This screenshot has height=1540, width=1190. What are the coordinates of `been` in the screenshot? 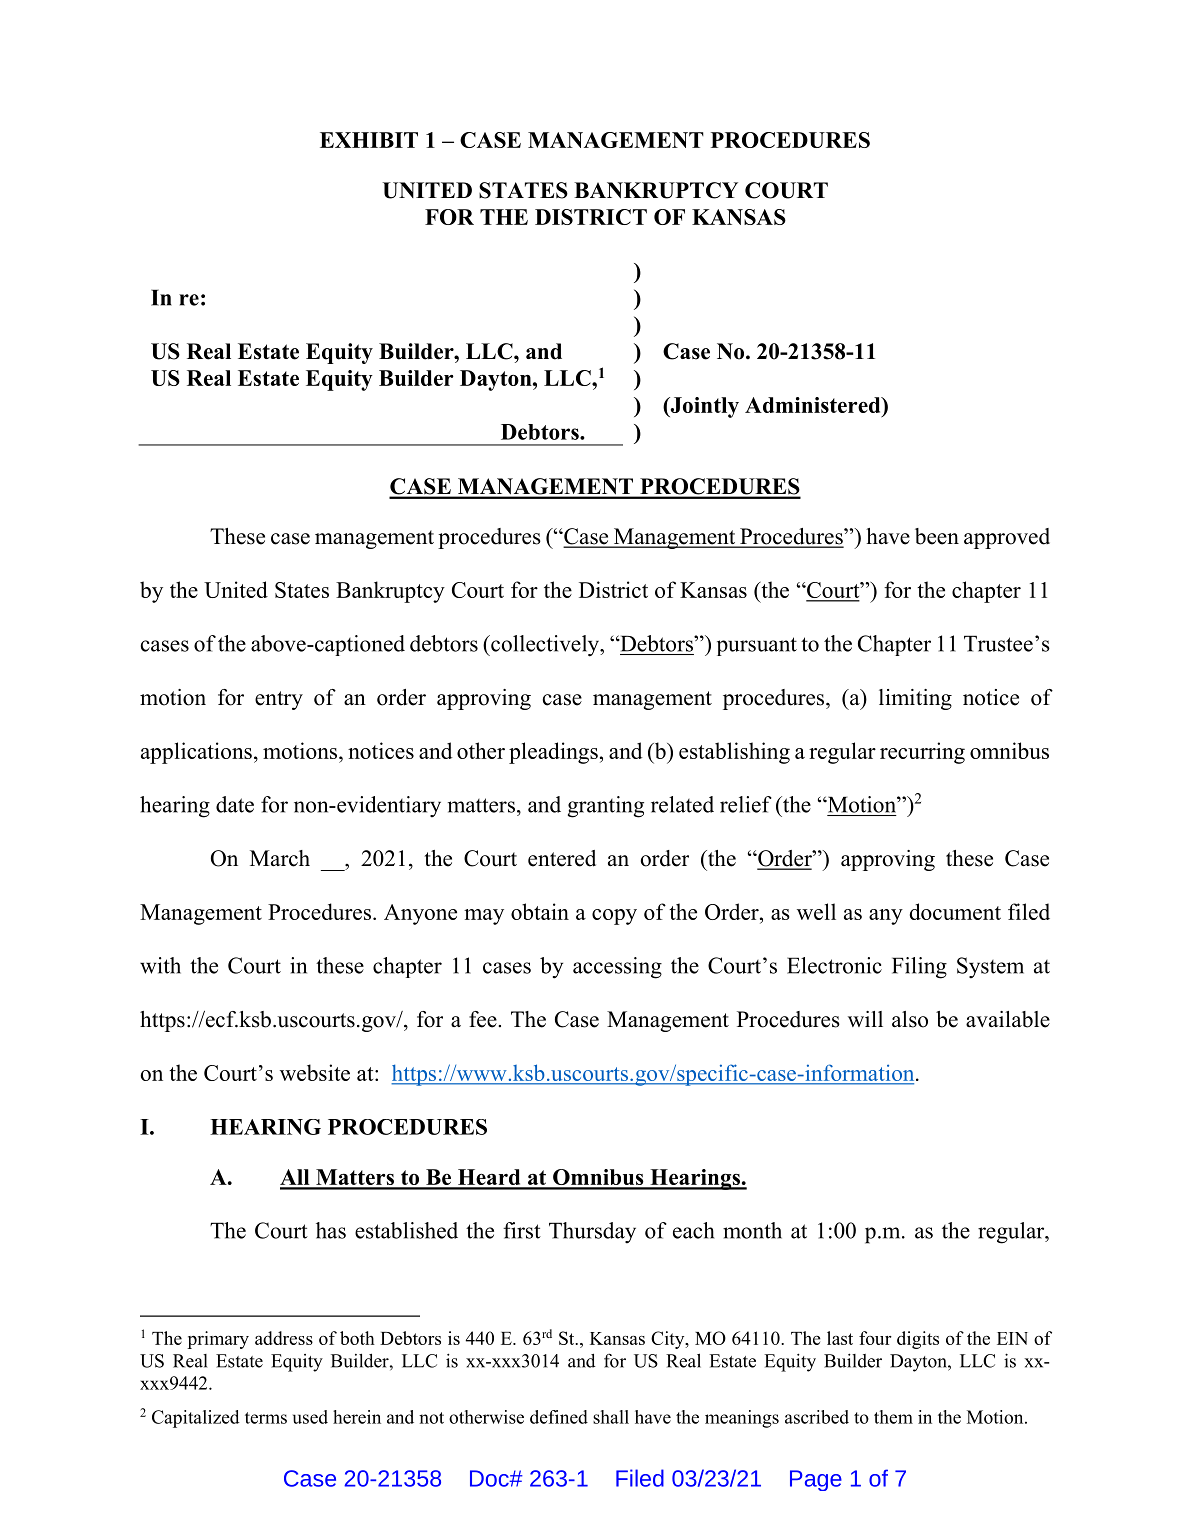 It's located at (937, 536).
